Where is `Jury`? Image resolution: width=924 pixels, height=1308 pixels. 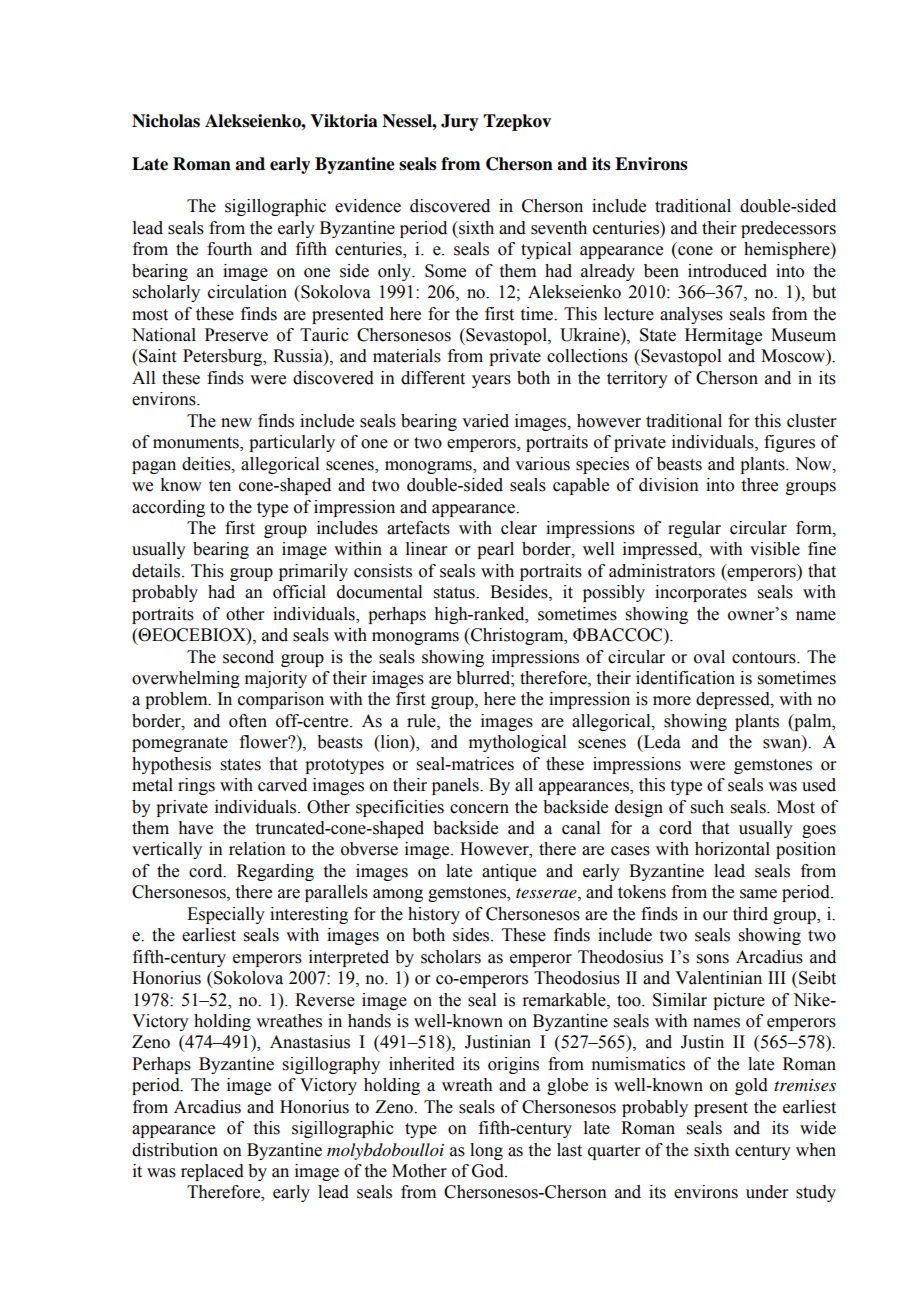
Jury is located at coordinates (460, 122).
